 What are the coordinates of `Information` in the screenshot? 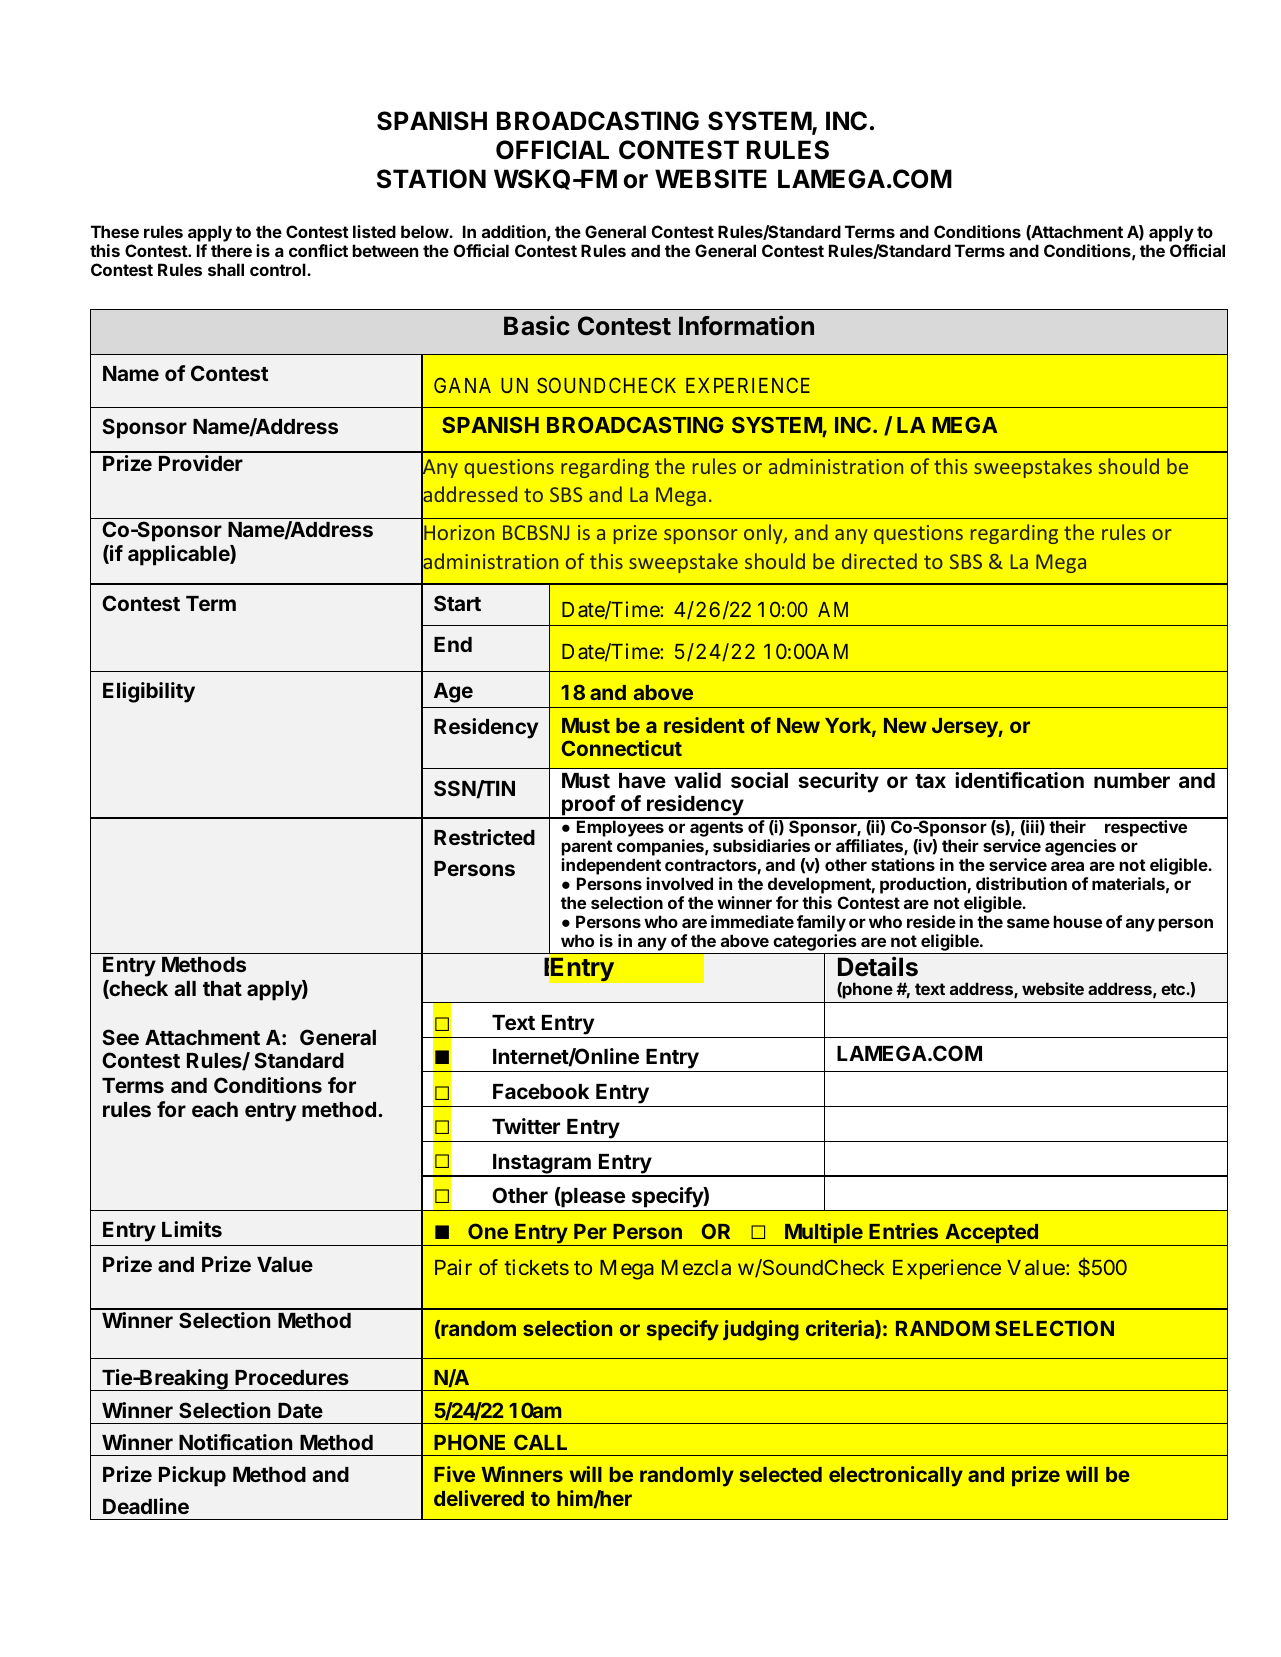 It's located at (746, 326).
